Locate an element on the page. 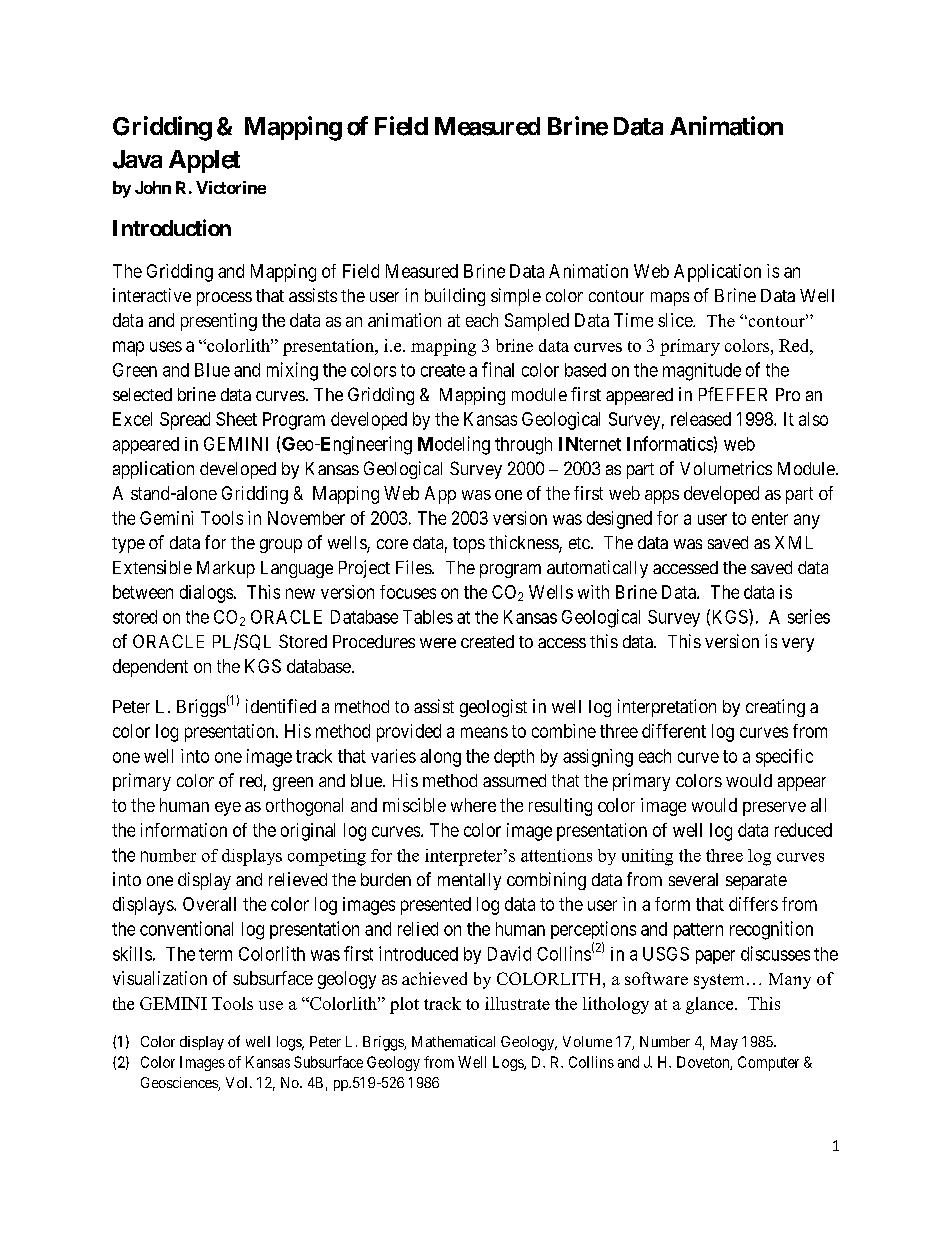  Markup is located at coordinates (226, 569).
